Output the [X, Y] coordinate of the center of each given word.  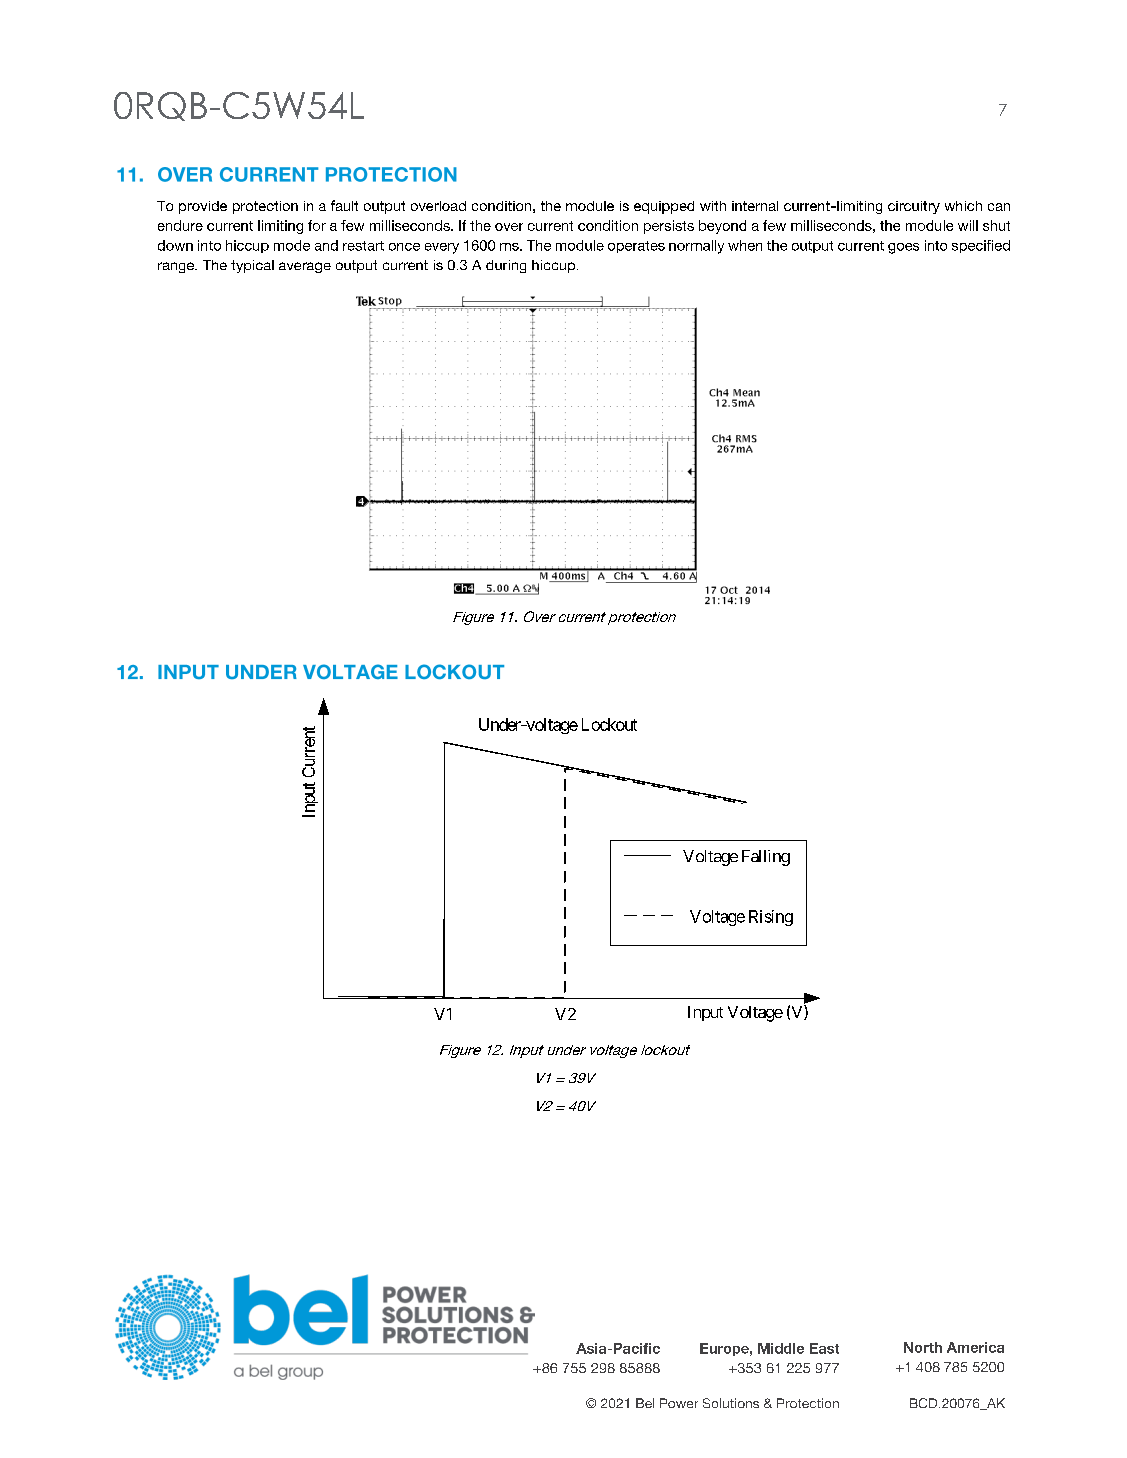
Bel [645, 1403]
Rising [771, 918]
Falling [766, 858]
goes [903, 248]
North [923, 1347]
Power [679, 1403]
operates [636, 247]
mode [292, 245]
